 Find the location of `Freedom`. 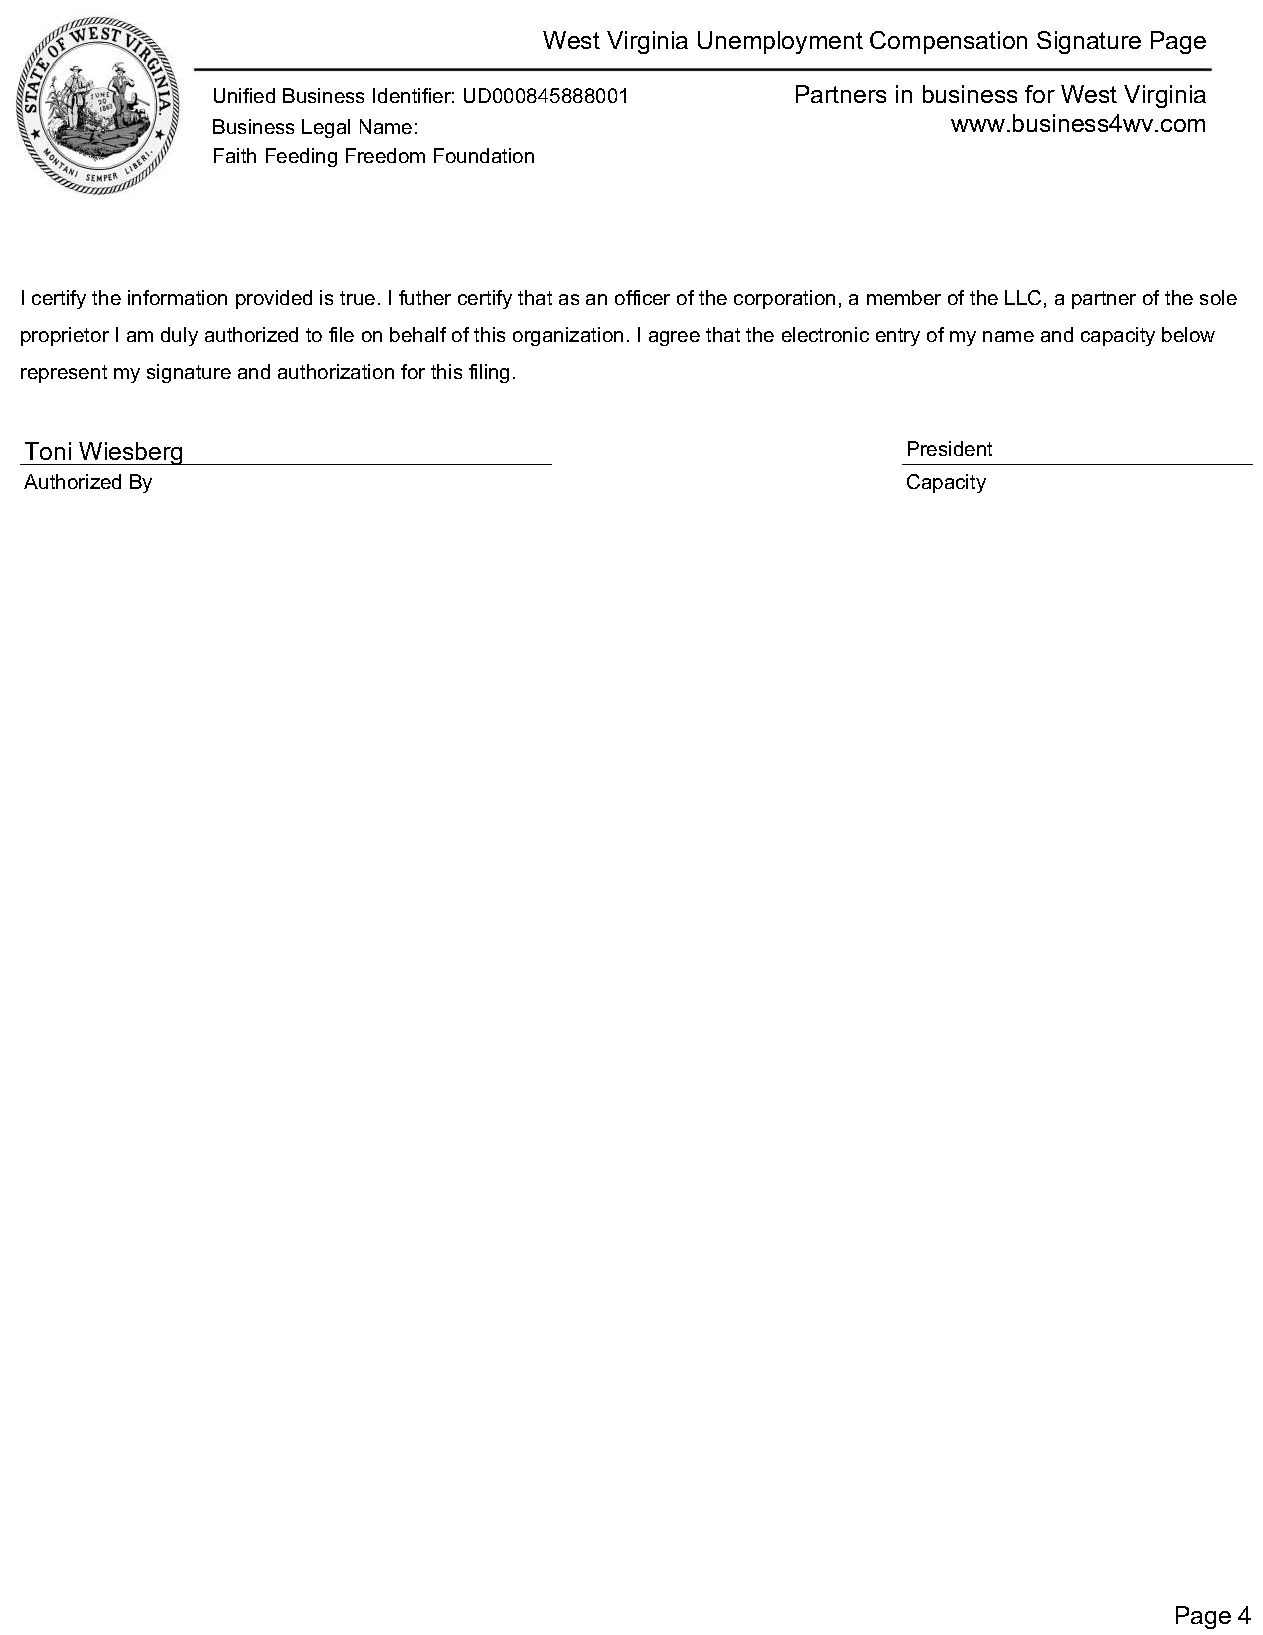

Freedom is located at coordinates (385, 155).
